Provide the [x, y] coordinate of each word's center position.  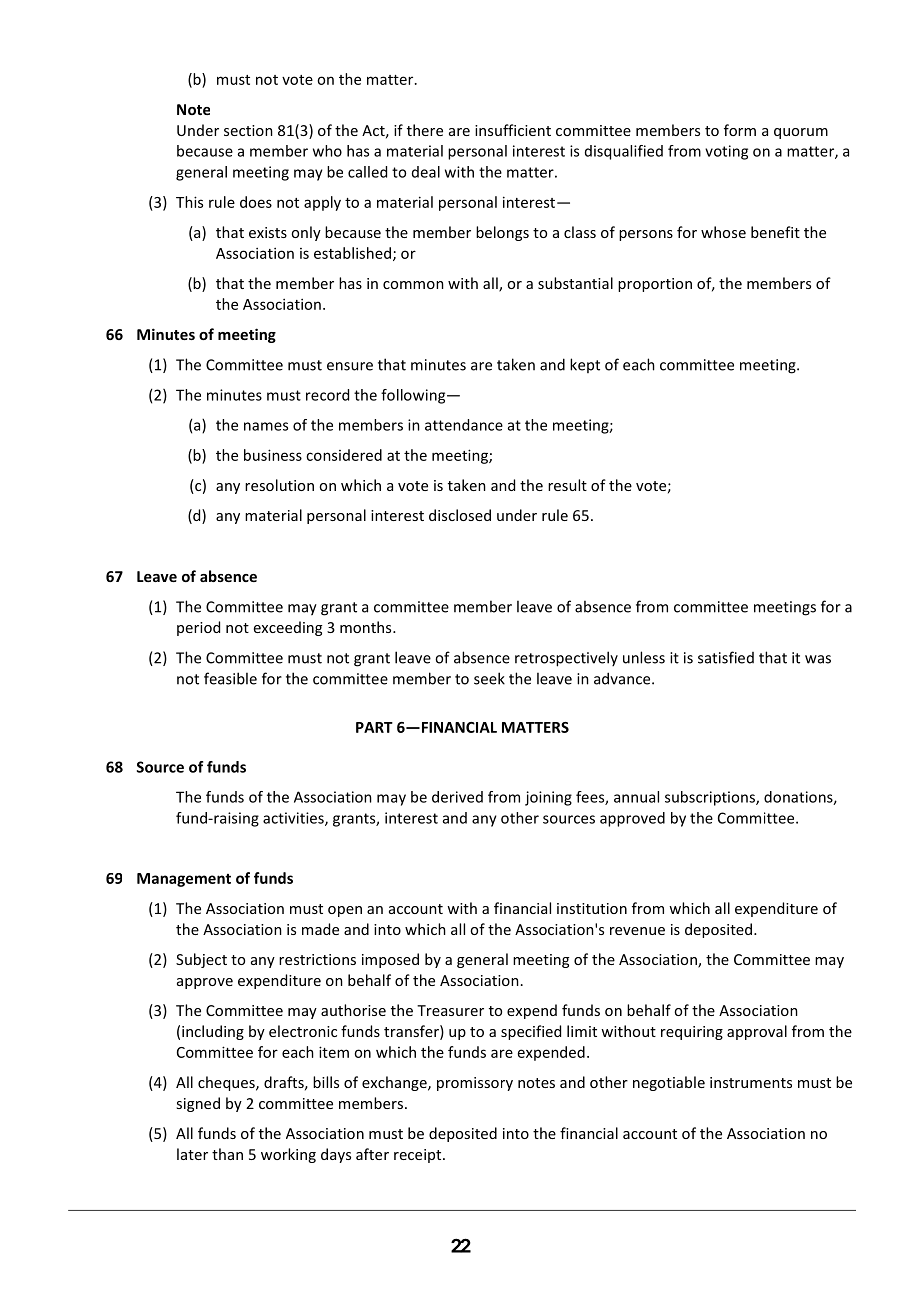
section [248, 130]
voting [726, 152]
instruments [751, 1082]
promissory [475, 1084]
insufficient [513, 130]
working [288, 1155]
